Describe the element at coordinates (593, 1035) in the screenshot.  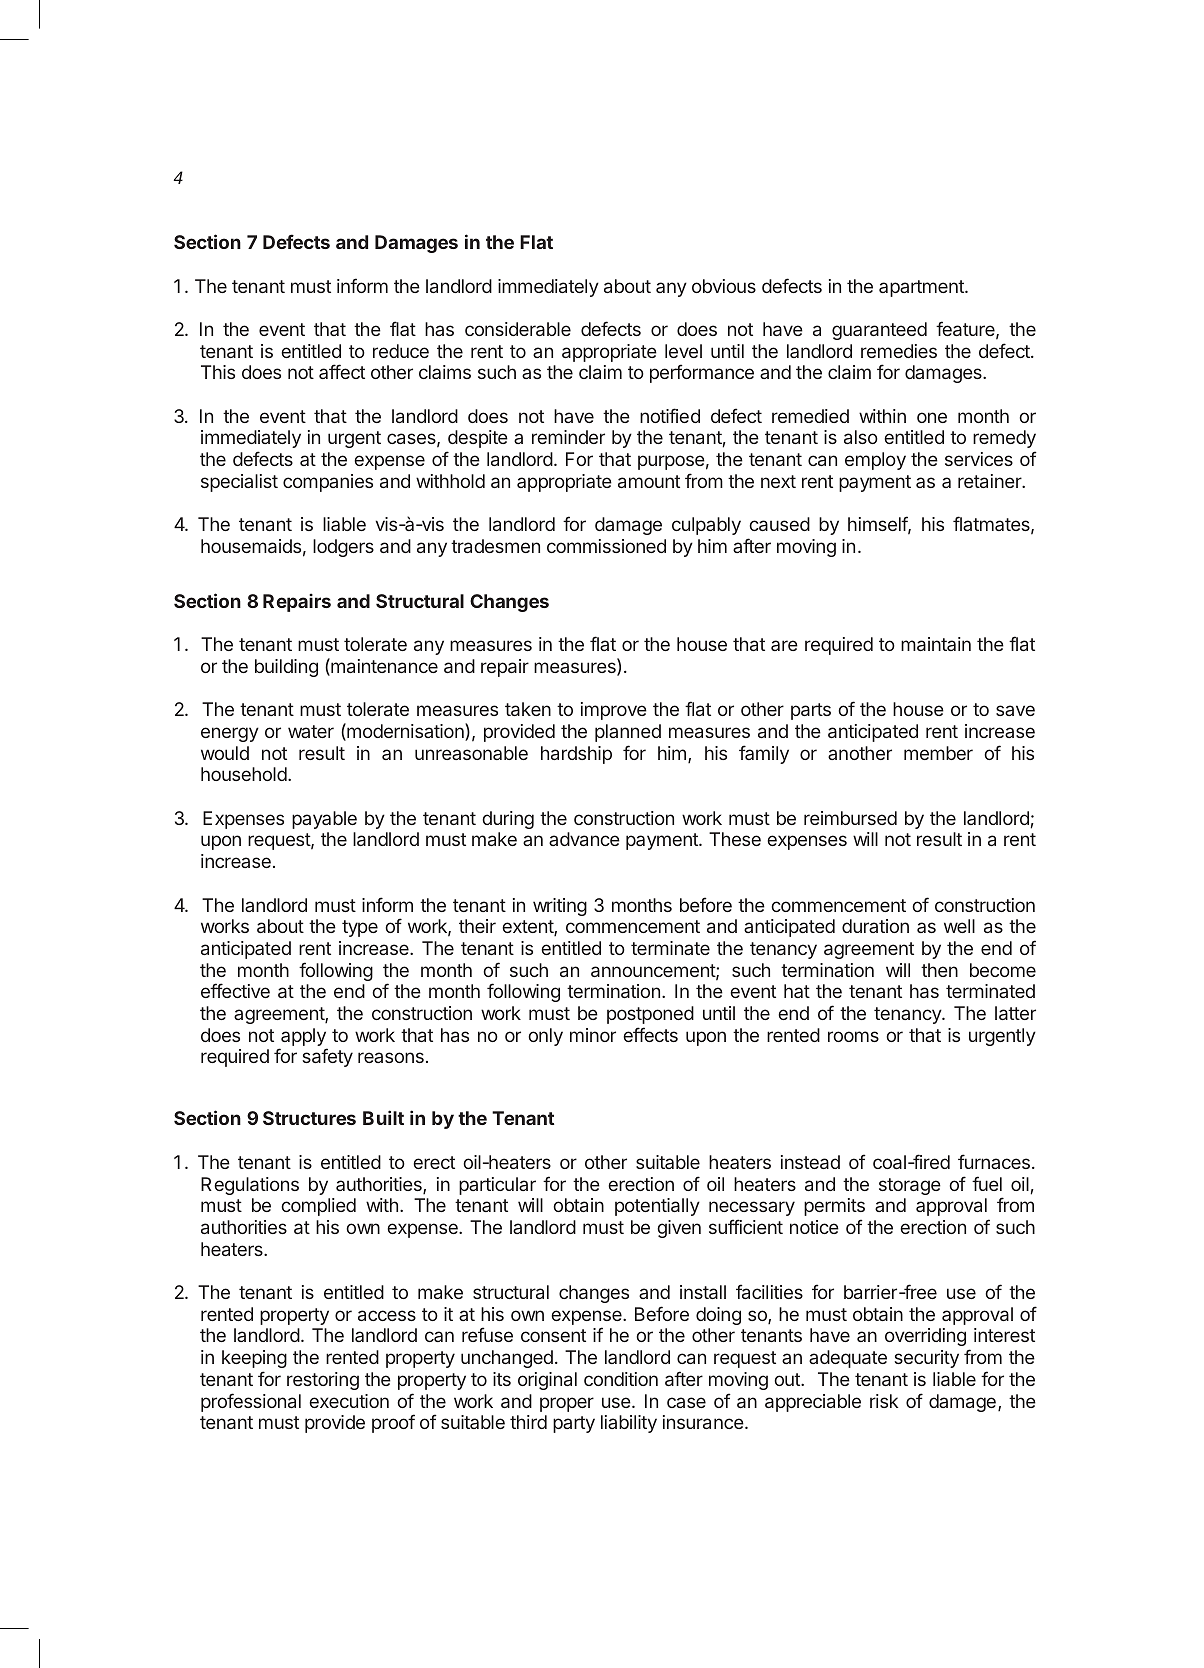
I see `minor` at that location.
